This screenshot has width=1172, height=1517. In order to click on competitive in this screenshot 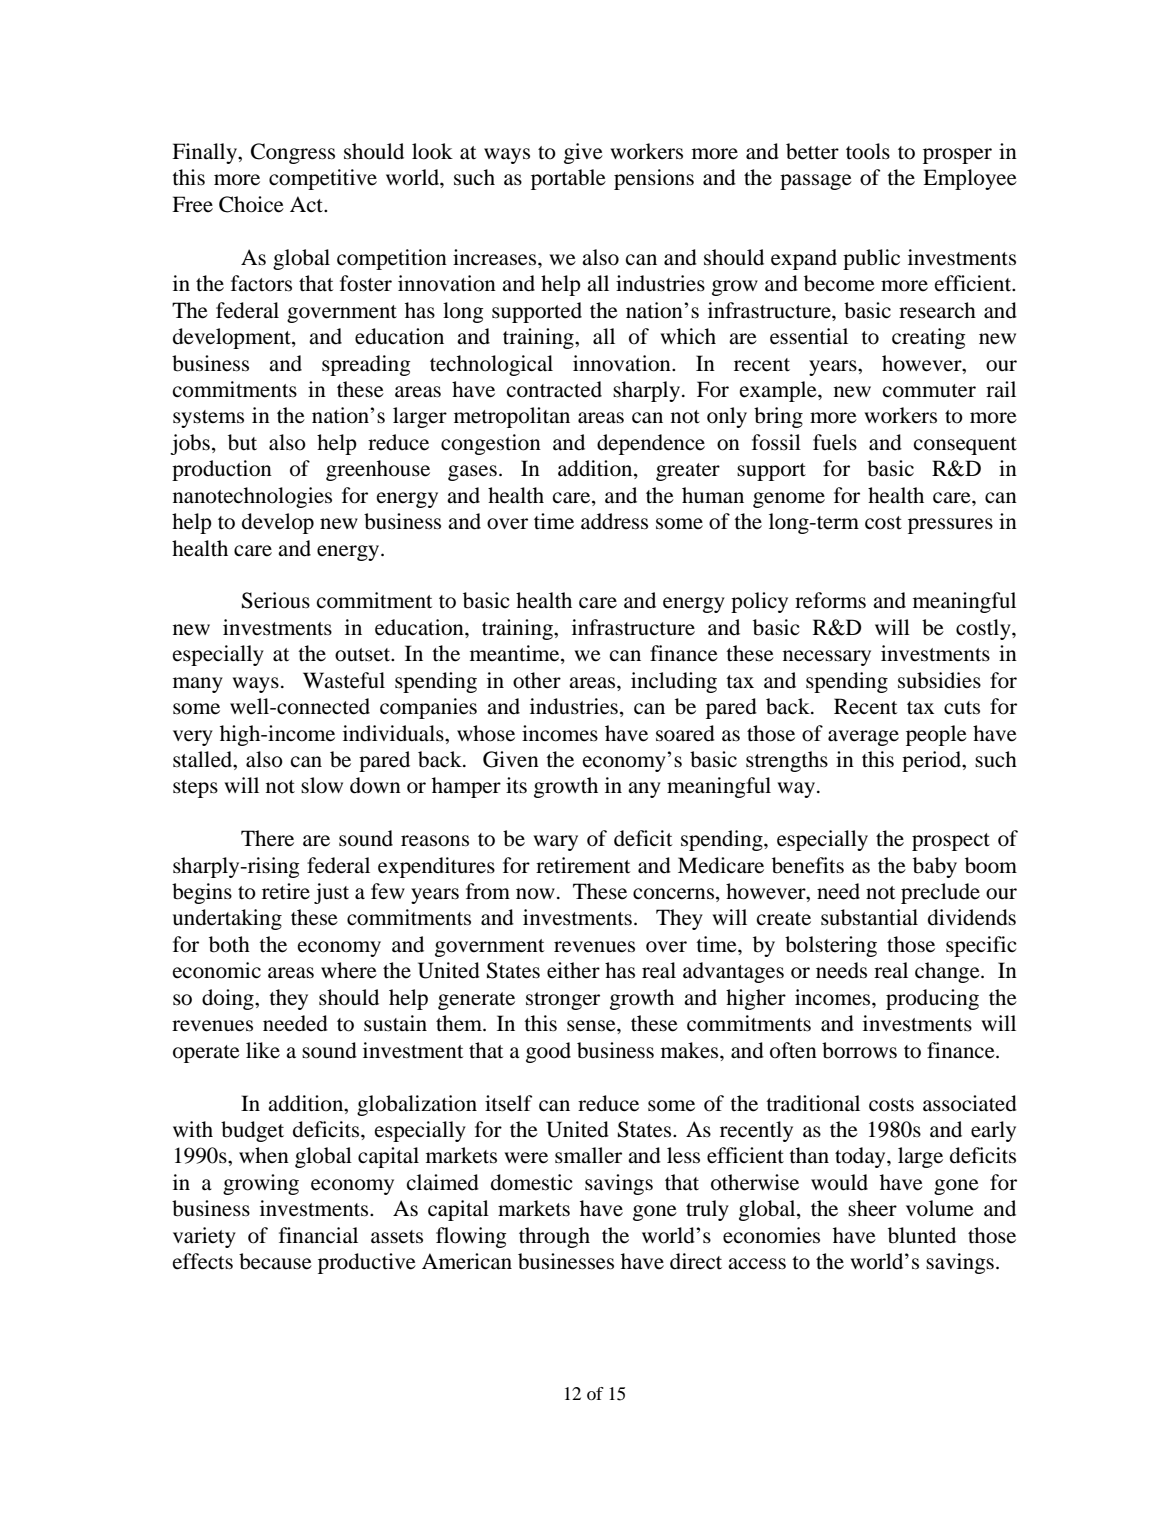, I will do `click(323, 179)`.
